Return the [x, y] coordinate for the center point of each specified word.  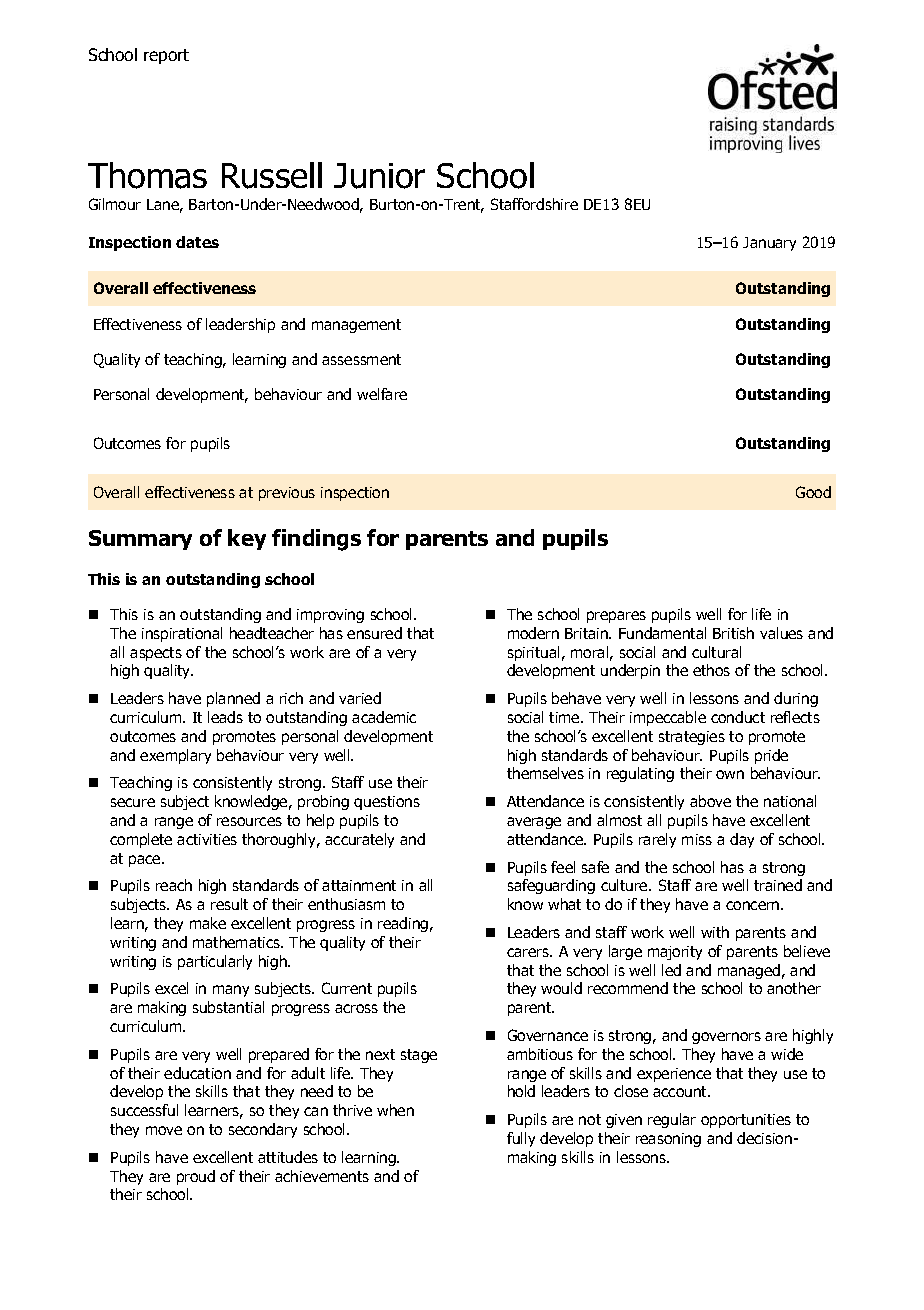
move [164, 1130]
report [166, 56]
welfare [382, 394]
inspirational [182, 634]
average [534, 823]
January [769, 244]
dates [197, 242]
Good [813, 492]
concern [754, 905]
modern [533, 633]
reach [174, 885]
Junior [379, 176]
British [733, 633]
